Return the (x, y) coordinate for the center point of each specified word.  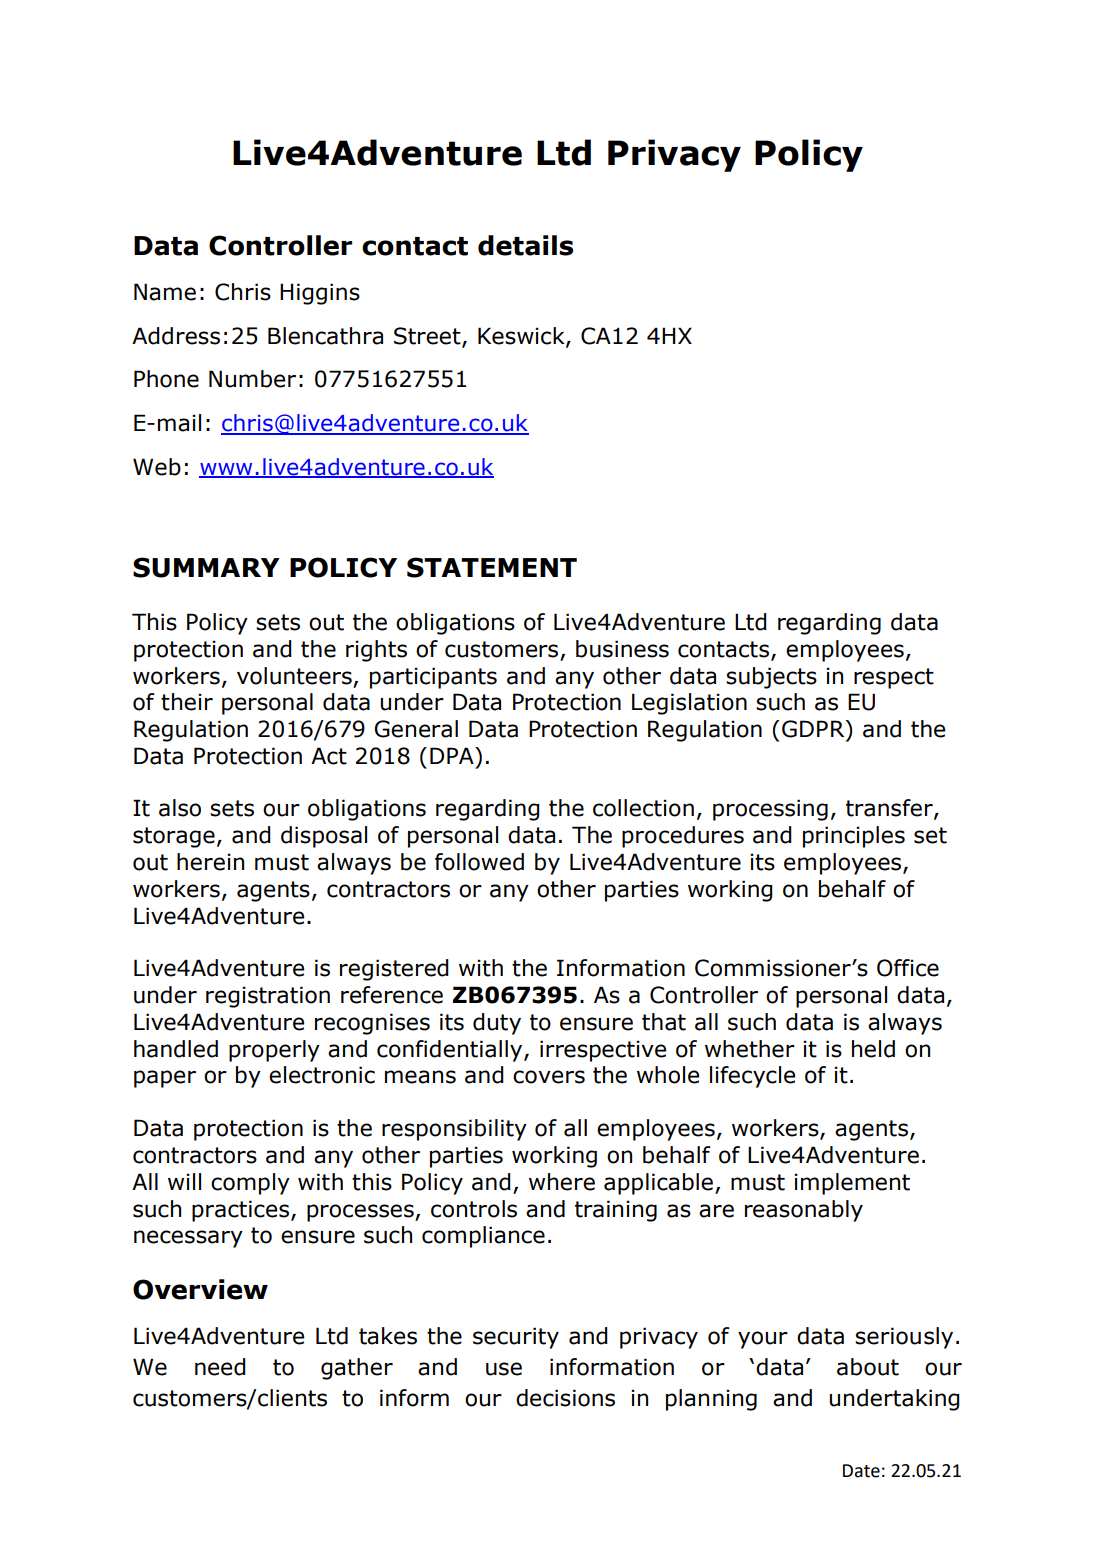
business (622, 649)
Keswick (522, 336)
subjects (771, 678)
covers (549, 1077)
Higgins (320, 294)
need (220, 1367)
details (525, 245)
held (873, 1049)
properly (274, 1051)
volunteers (294, 676)
